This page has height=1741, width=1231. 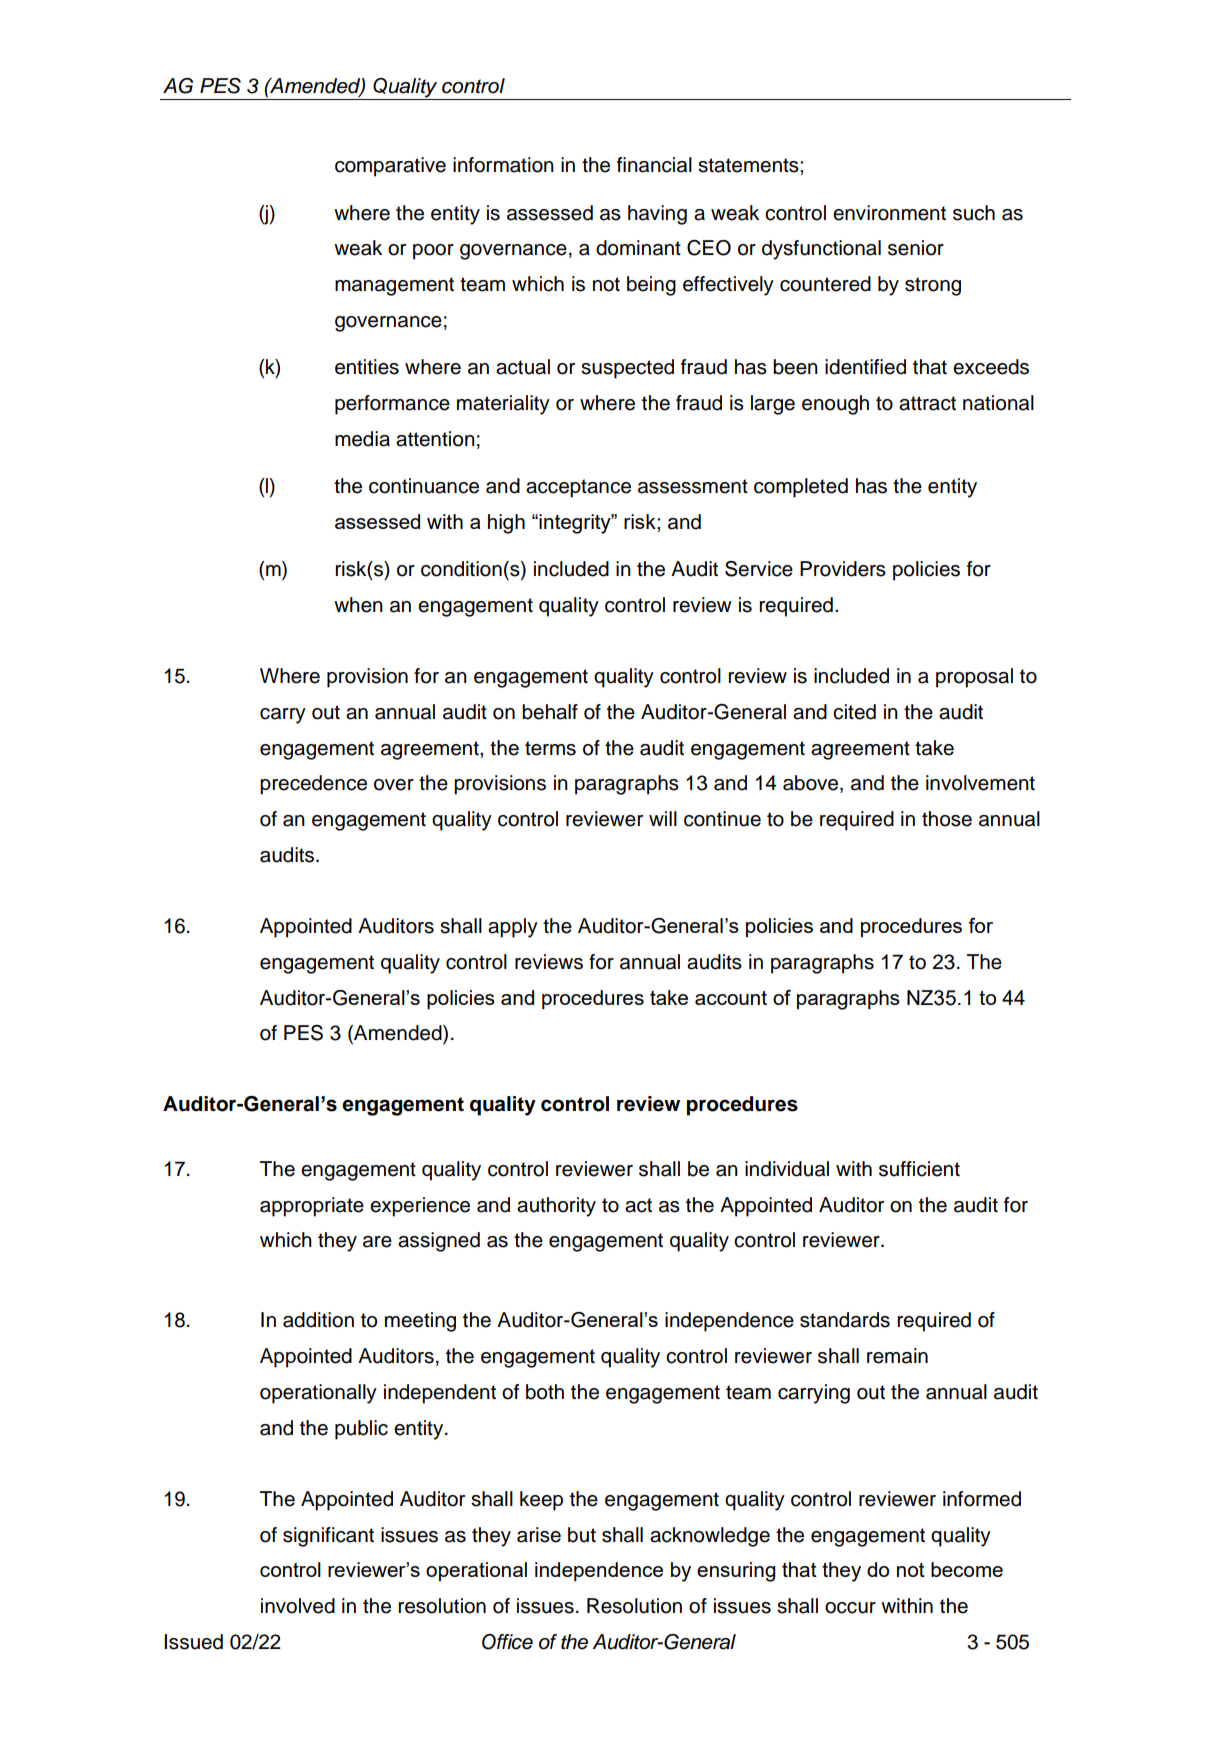 What do you see at coordinates (358, 605) in the page?
I see `when` at bounding box center [358, 605].
